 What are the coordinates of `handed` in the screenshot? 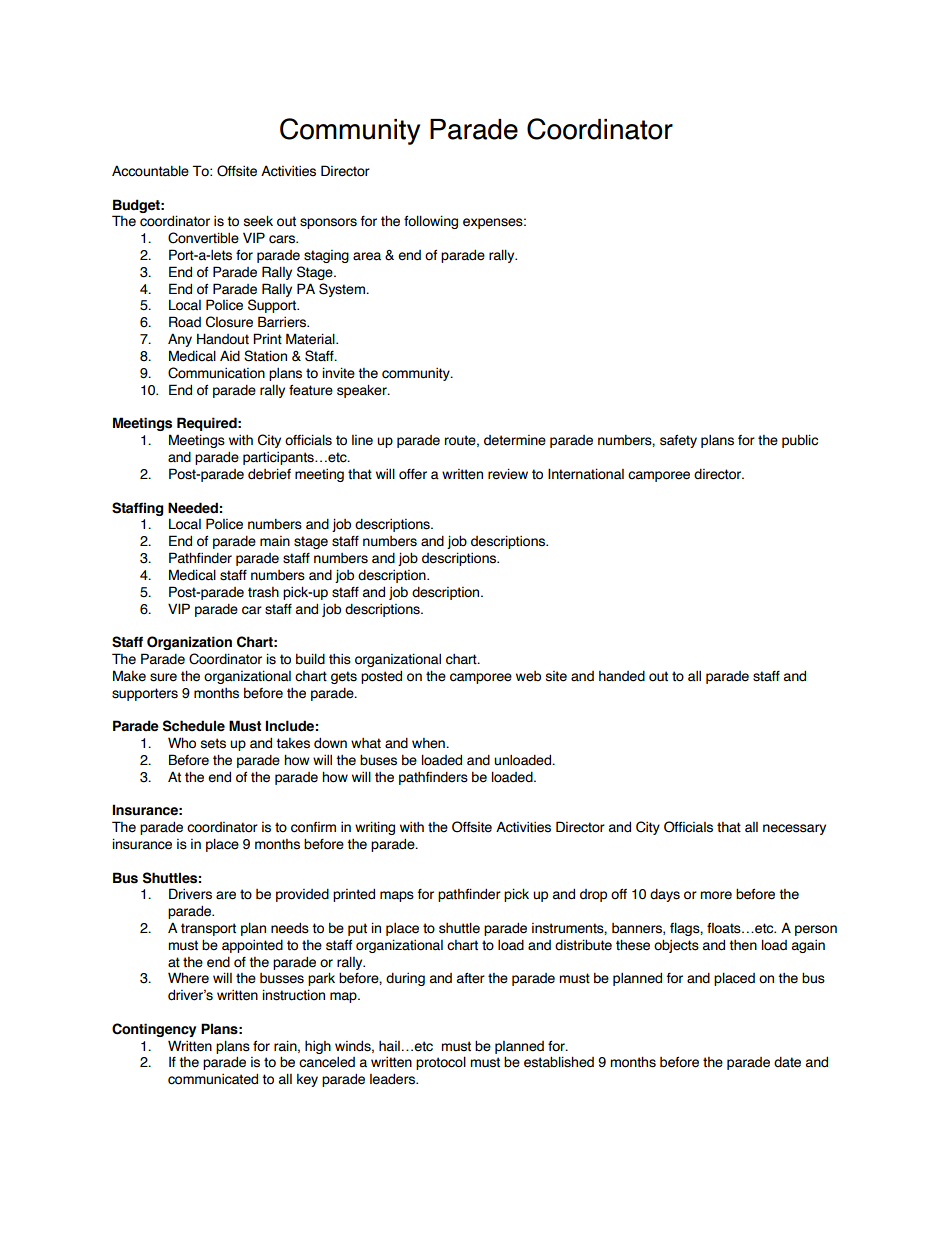 It's located at (622, 676).
